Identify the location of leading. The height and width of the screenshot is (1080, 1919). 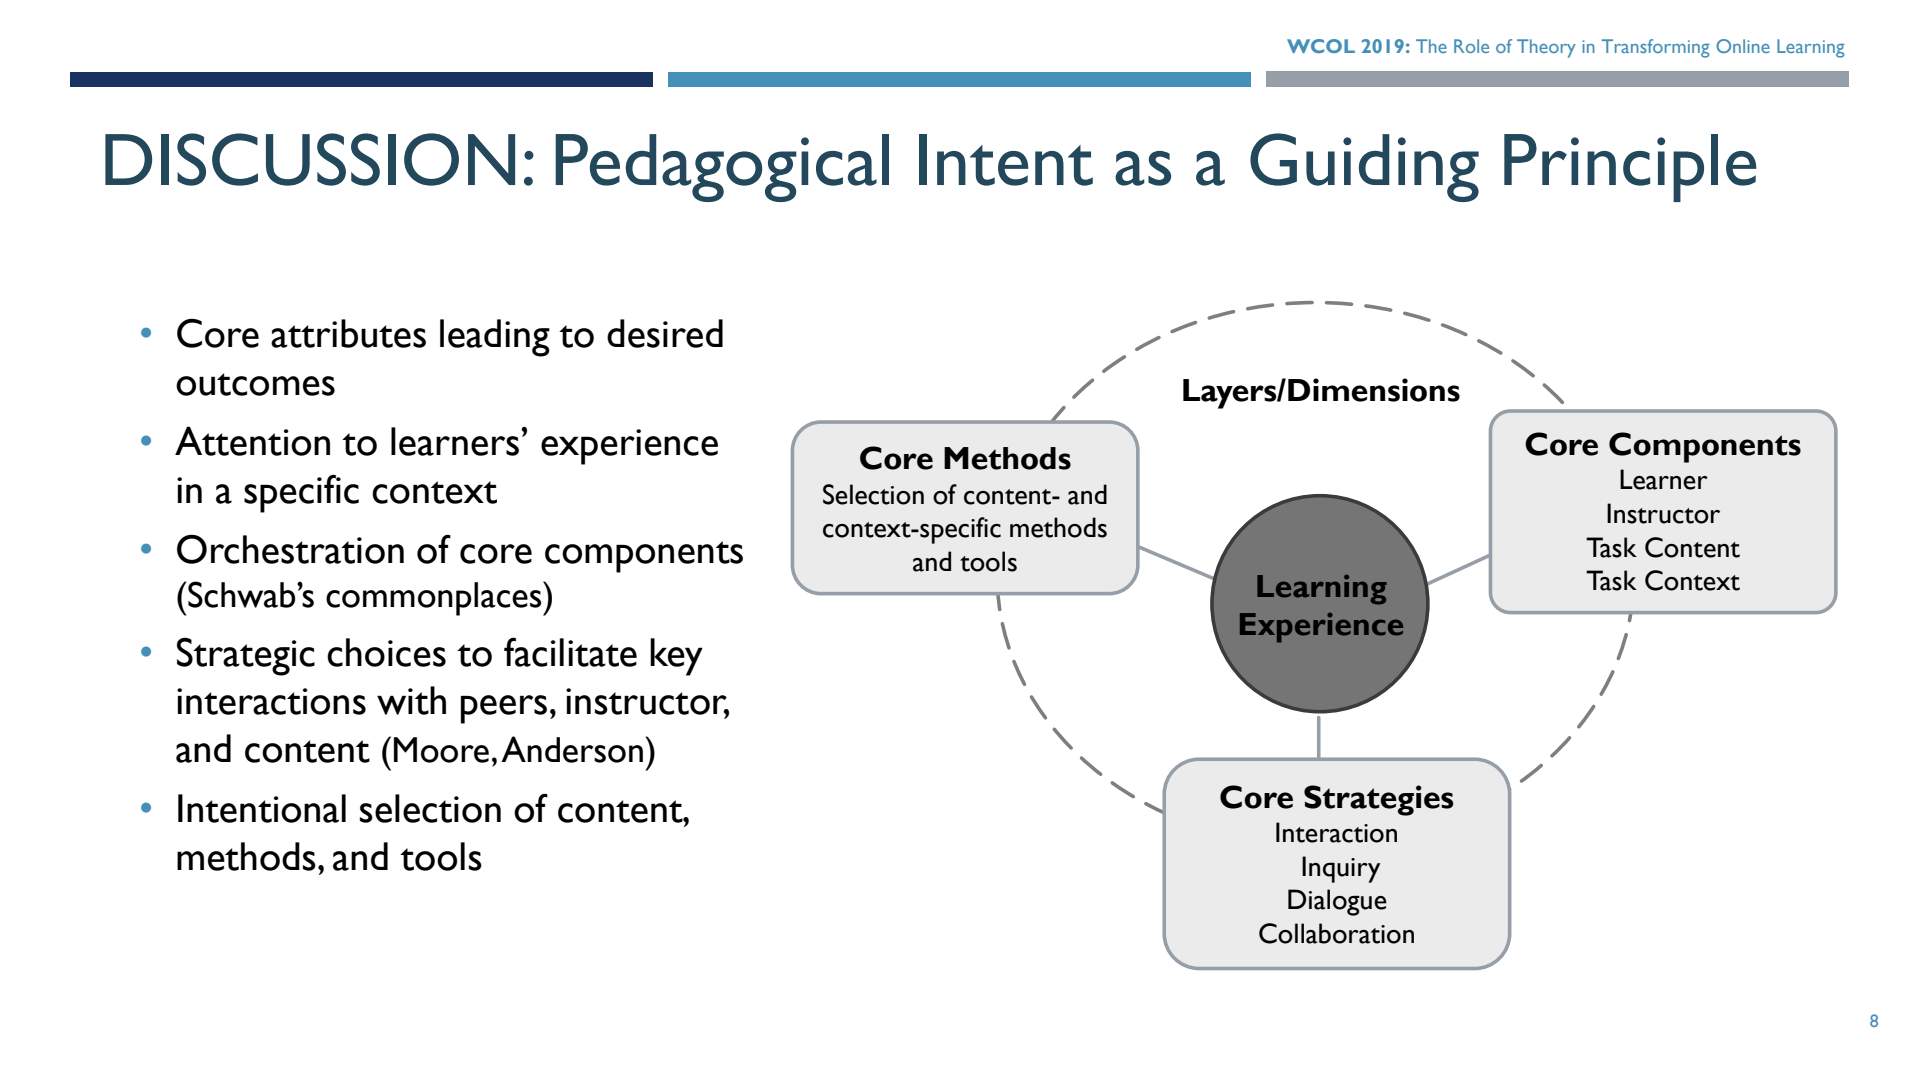
(495, 338).
